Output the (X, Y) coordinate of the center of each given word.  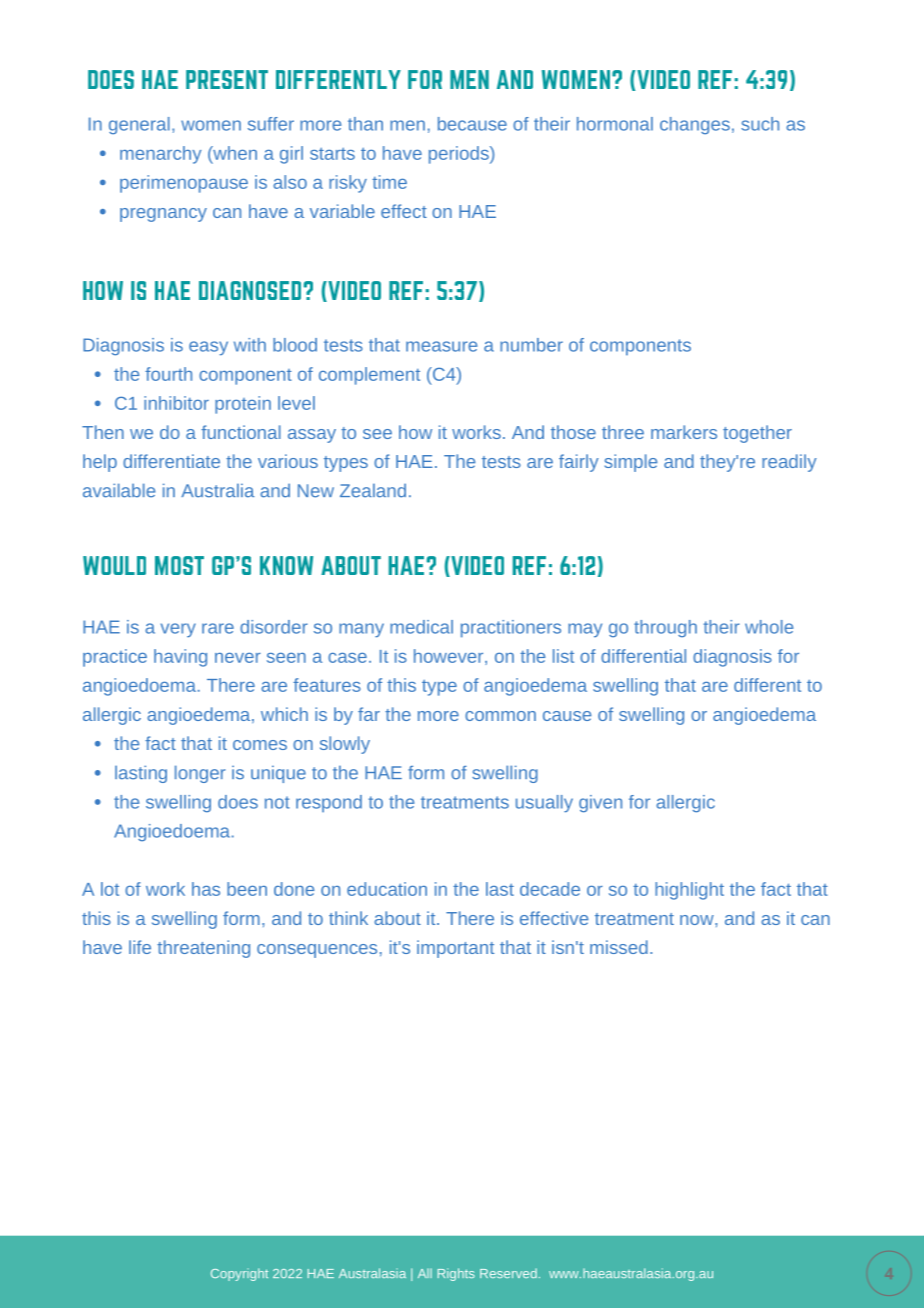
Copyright (239, 1274)
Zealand (373, 490)
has (206, 889)
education (387, 889)
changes (695, 126)
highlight (689, 891)
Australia (218, 490)
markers (684, 432)
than (365, 124)
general (139, 126)
